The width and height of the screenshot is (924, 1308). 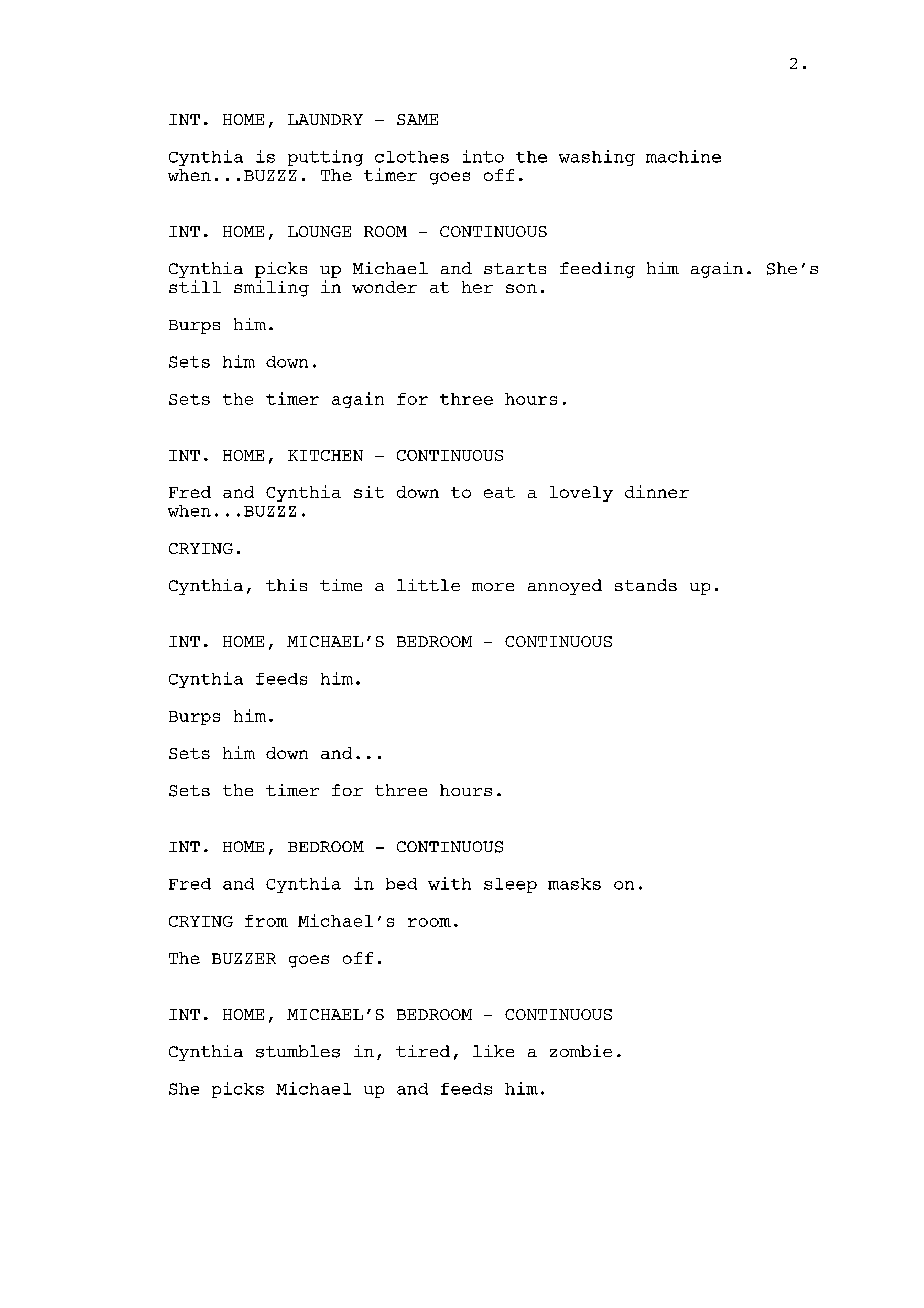 What do you see at coordinates (597, 158) in the screenshot?
I see `washing` at bounding box center [597, 158].
